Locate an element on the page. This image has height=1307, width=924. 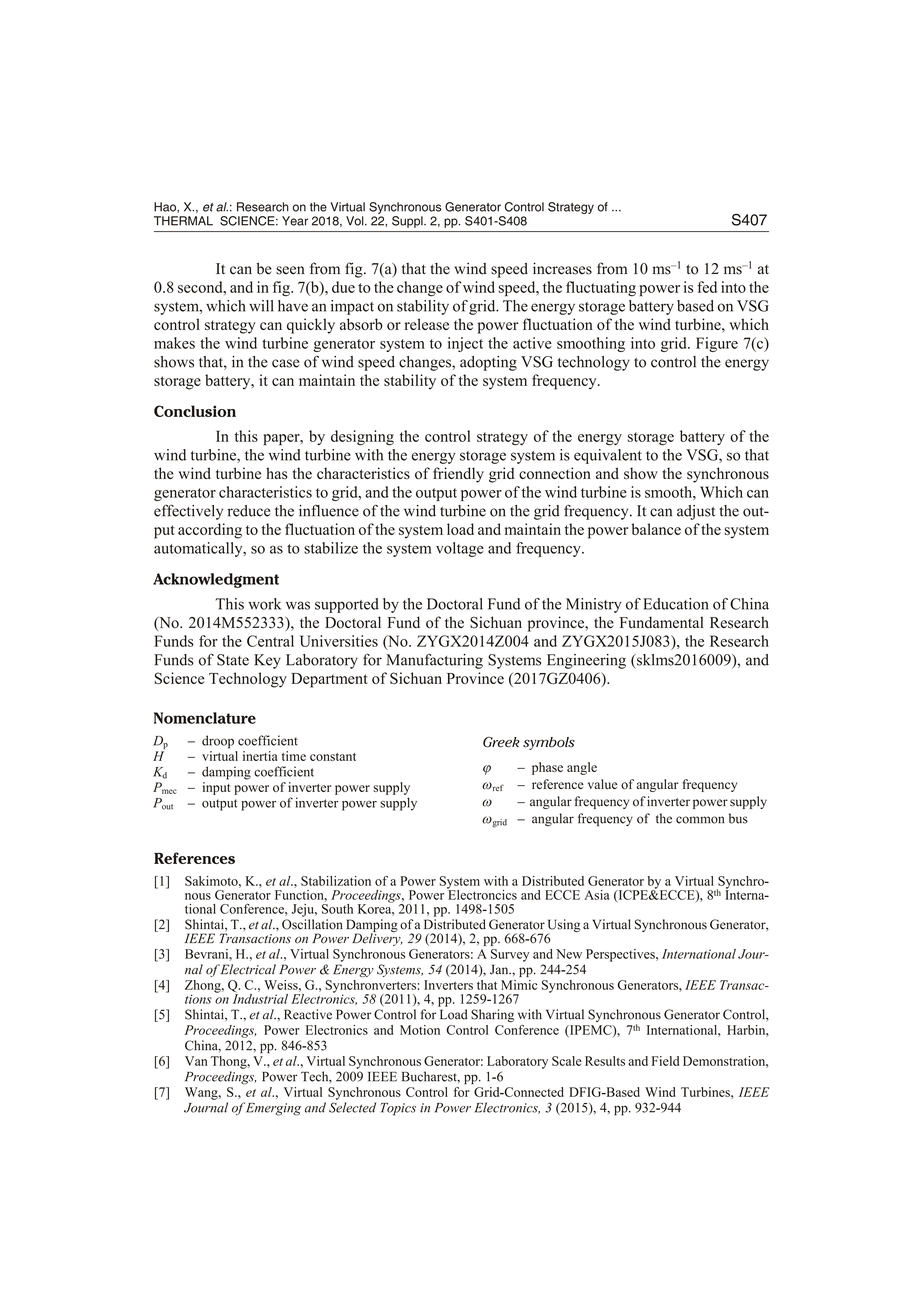
lent is located at coordinates (630, 455).
